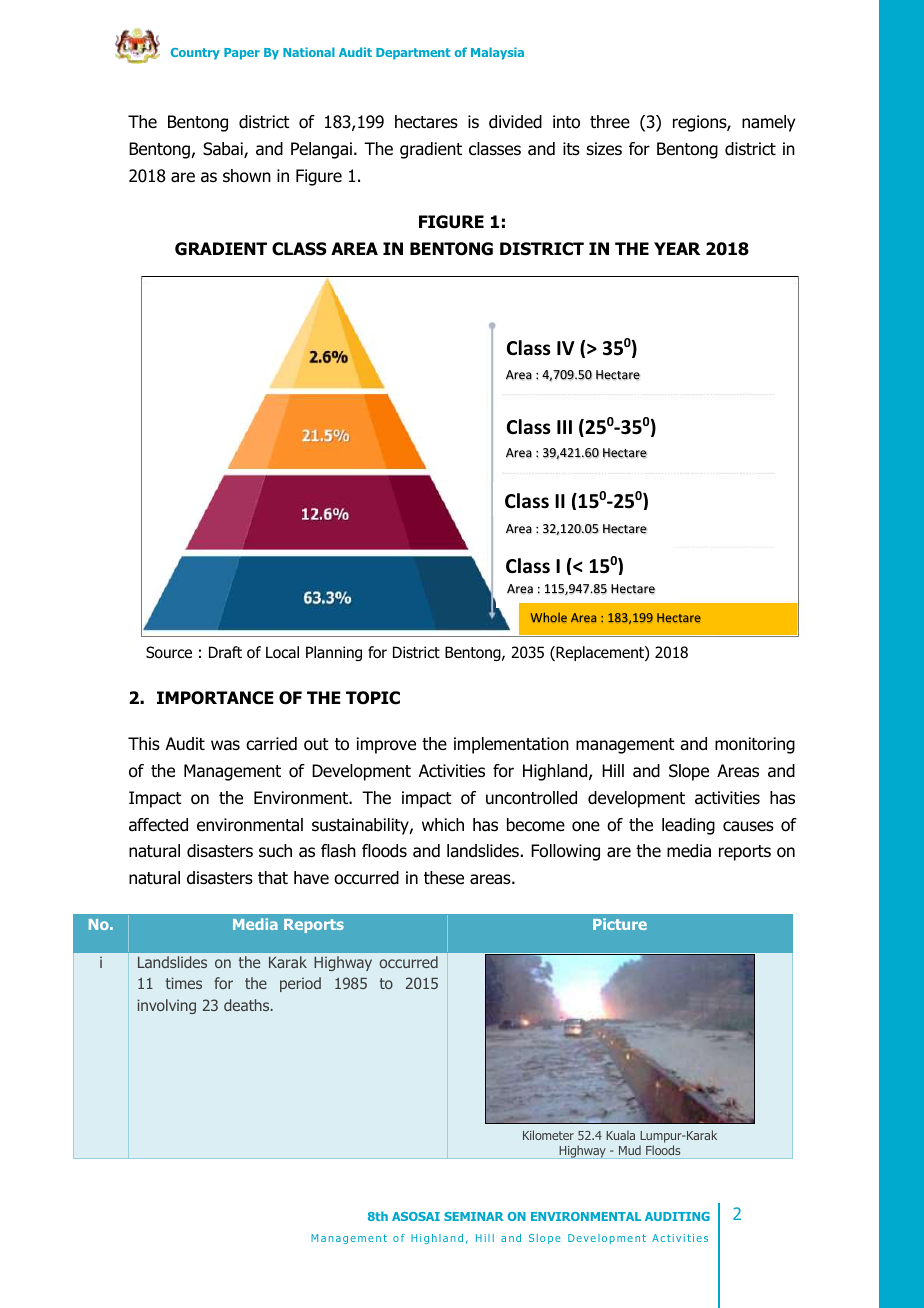  What do you see at coordinates (497, 53) in the screenshot?
I see `Malaysia` at bounding box center [497, 53].
